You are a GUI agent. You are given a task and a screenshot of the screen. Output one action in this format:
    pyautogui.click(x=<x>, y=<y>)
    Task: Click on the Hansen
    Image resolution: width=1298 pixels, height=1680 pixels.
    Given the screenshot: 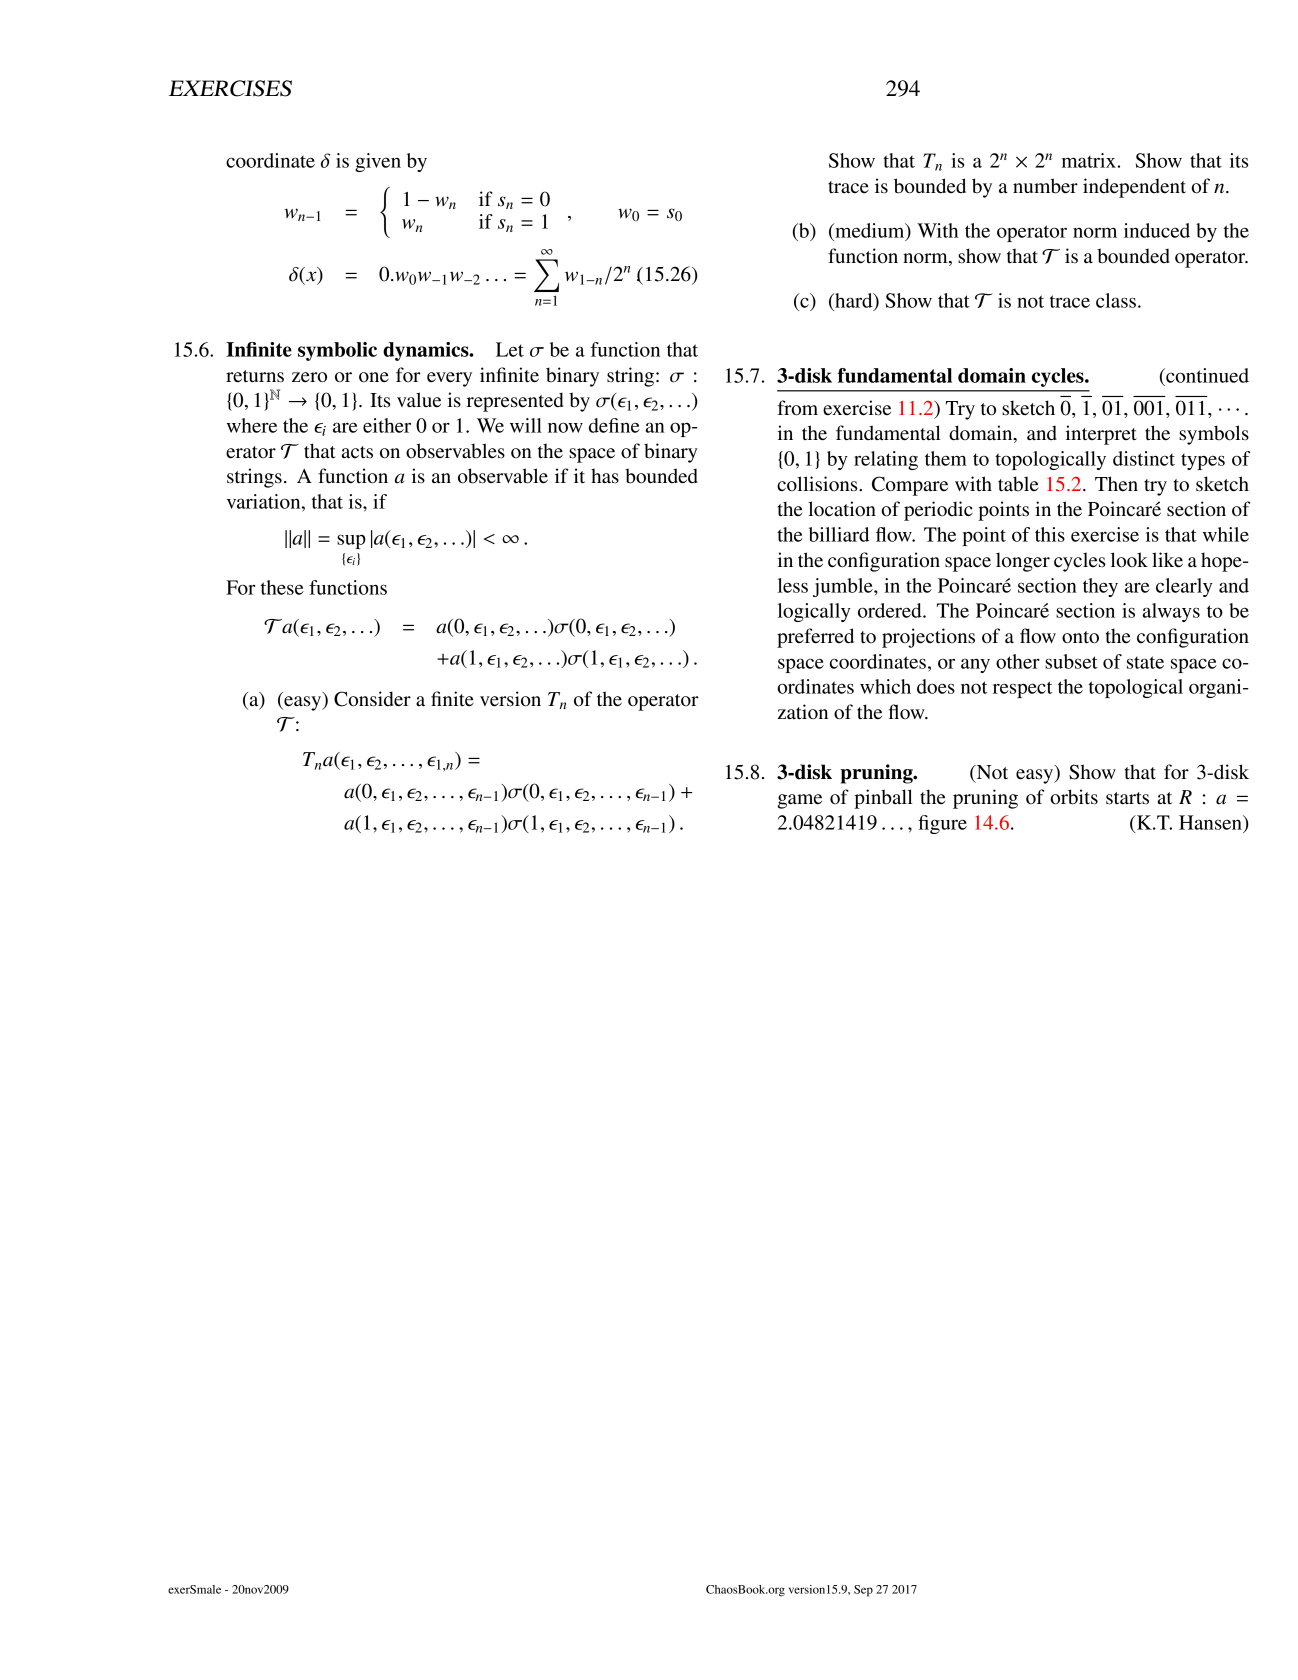 What is the action you would take?
    pyautogui.click(x=1211, y=822)
